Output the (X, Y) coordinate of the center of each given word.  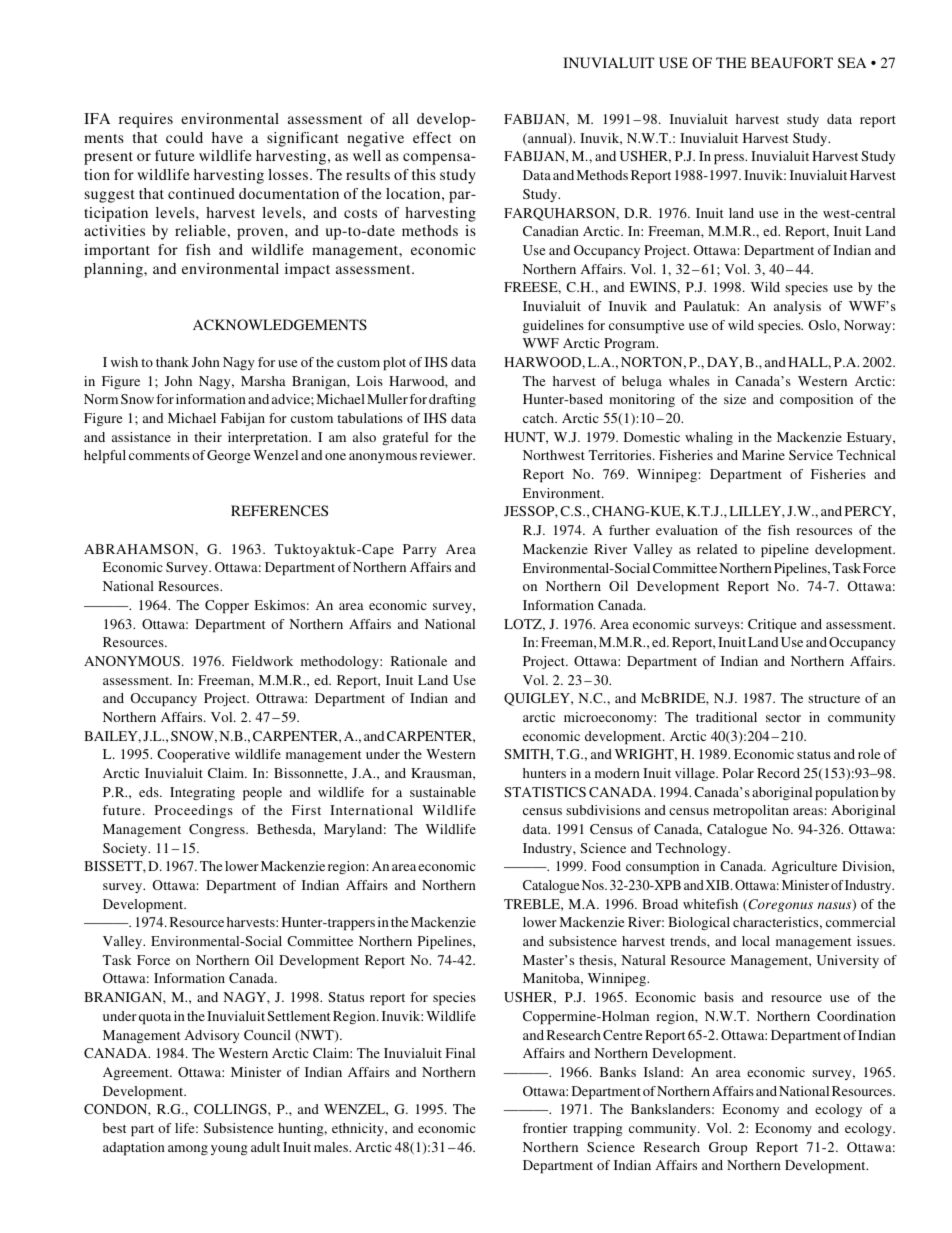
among (188, 1150)
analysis (797, 307)
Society (126, 849)
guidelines (553, 326)
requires (146, 120)
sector (783, 718)
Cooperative (193, 756)
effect (432, 137)
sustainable (443, 792)
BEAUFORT (792, 62)
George (228, 456)
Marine (763, 455)
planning (114, 270)
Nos (594, 885)
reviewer (447, 455)
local (756, 941)
